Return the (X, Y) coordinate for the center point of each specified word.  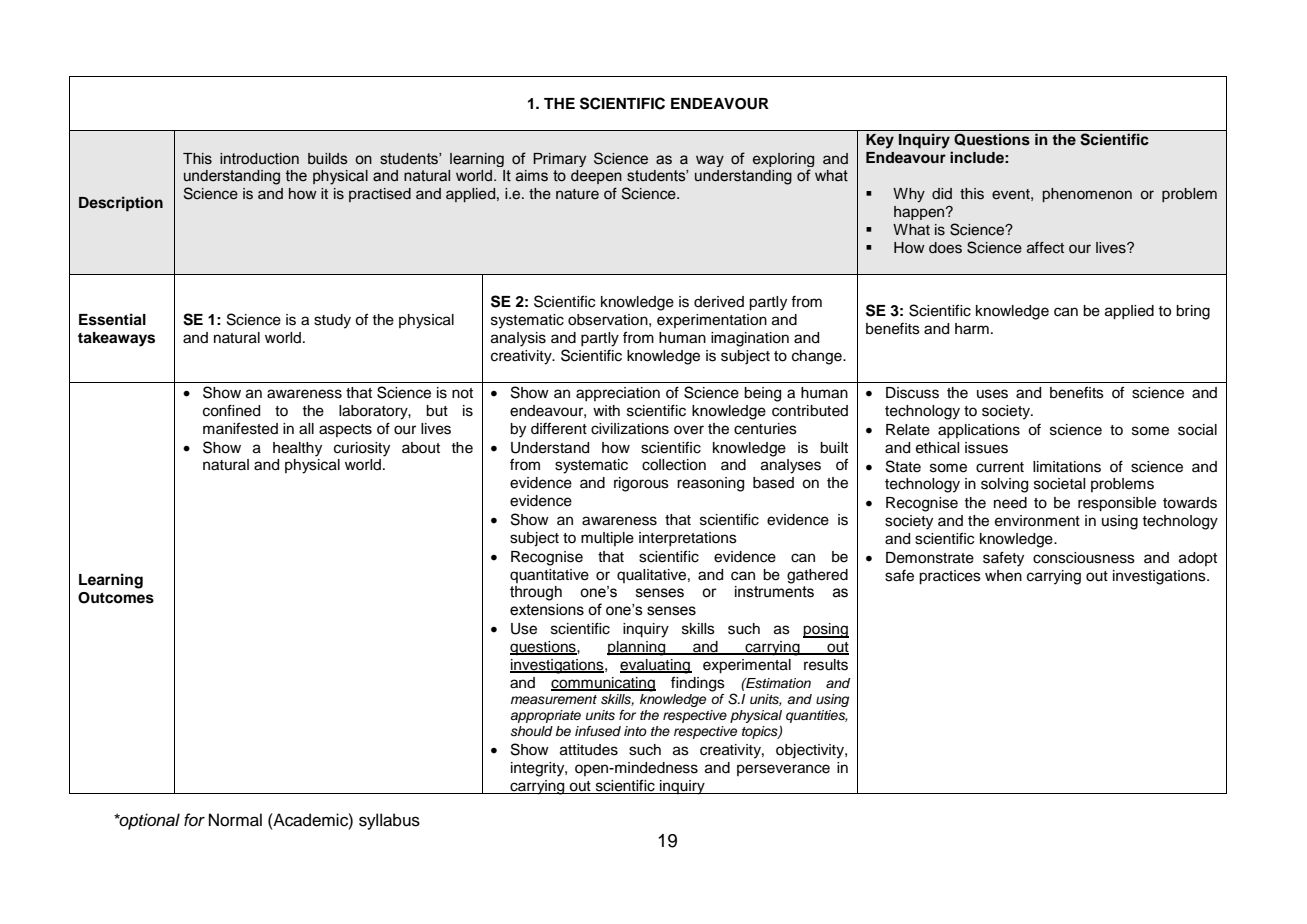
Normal (235, 820)
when (1003, 576)
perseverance (783, 770)
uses (992, 394)
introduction (259, 159)
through (536, 593)
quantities (817, 716)
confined (231, 410)
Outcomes (116, 598)
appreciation (618, 394)
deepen (596, 177)
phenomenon (1087, 195)
